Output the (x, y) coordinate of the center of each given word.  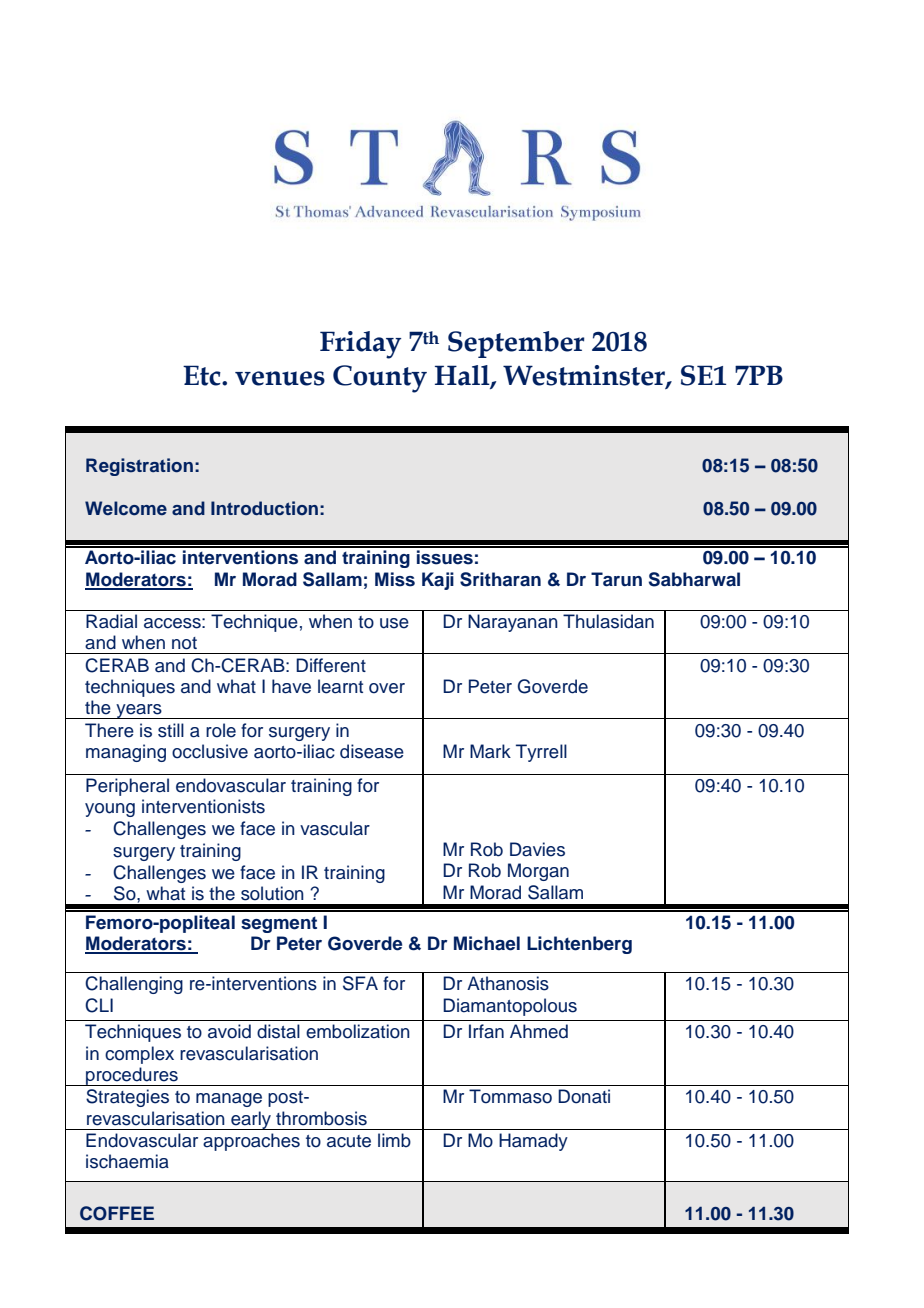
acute (349, 1141)
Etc (203, 375)
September (516, 344)
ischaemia (127, 1161)
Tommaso (510, 1096)
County (380, 379)
